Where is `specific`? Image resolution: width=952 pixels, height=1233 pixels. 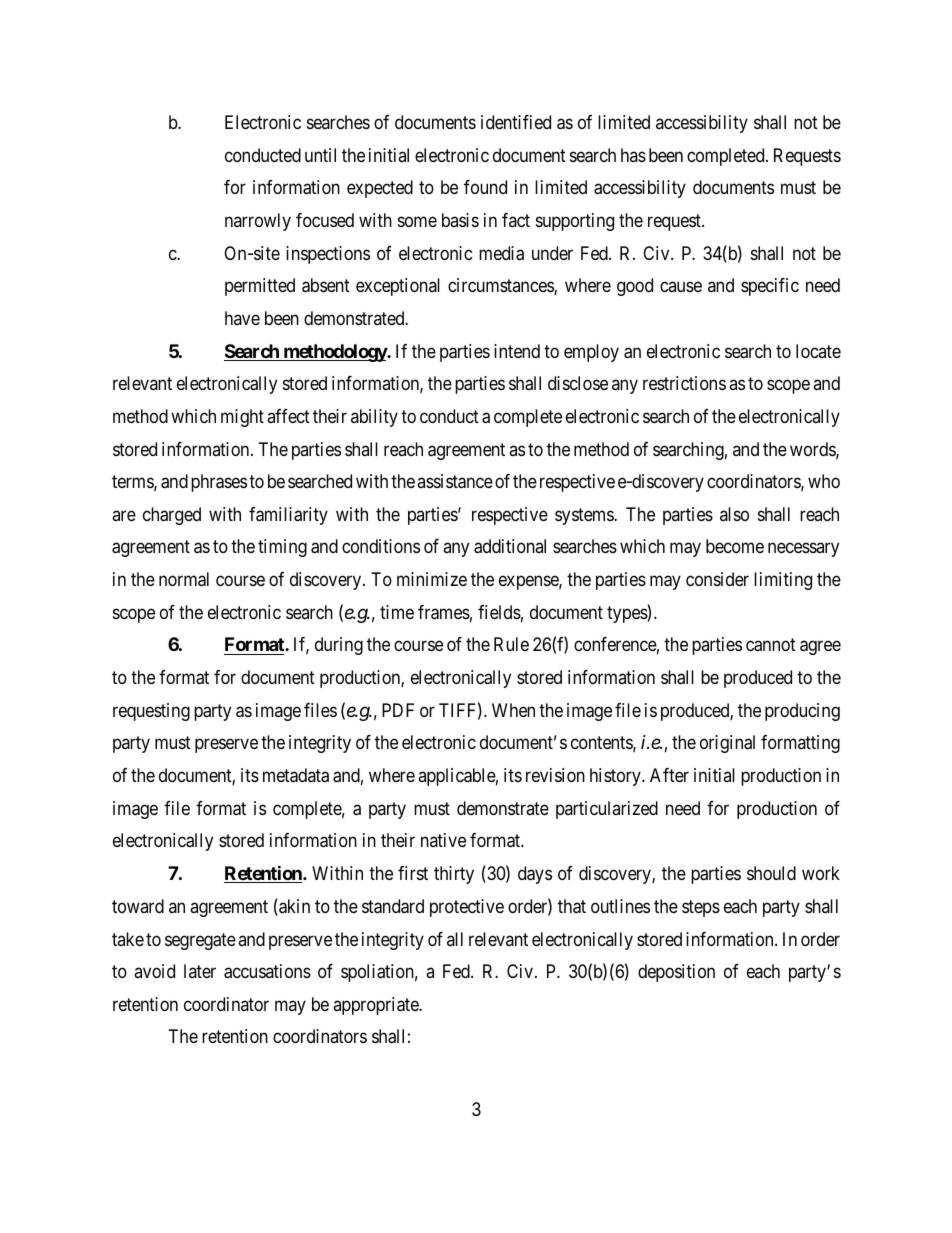
specific is located at coordinates (770, 287).
